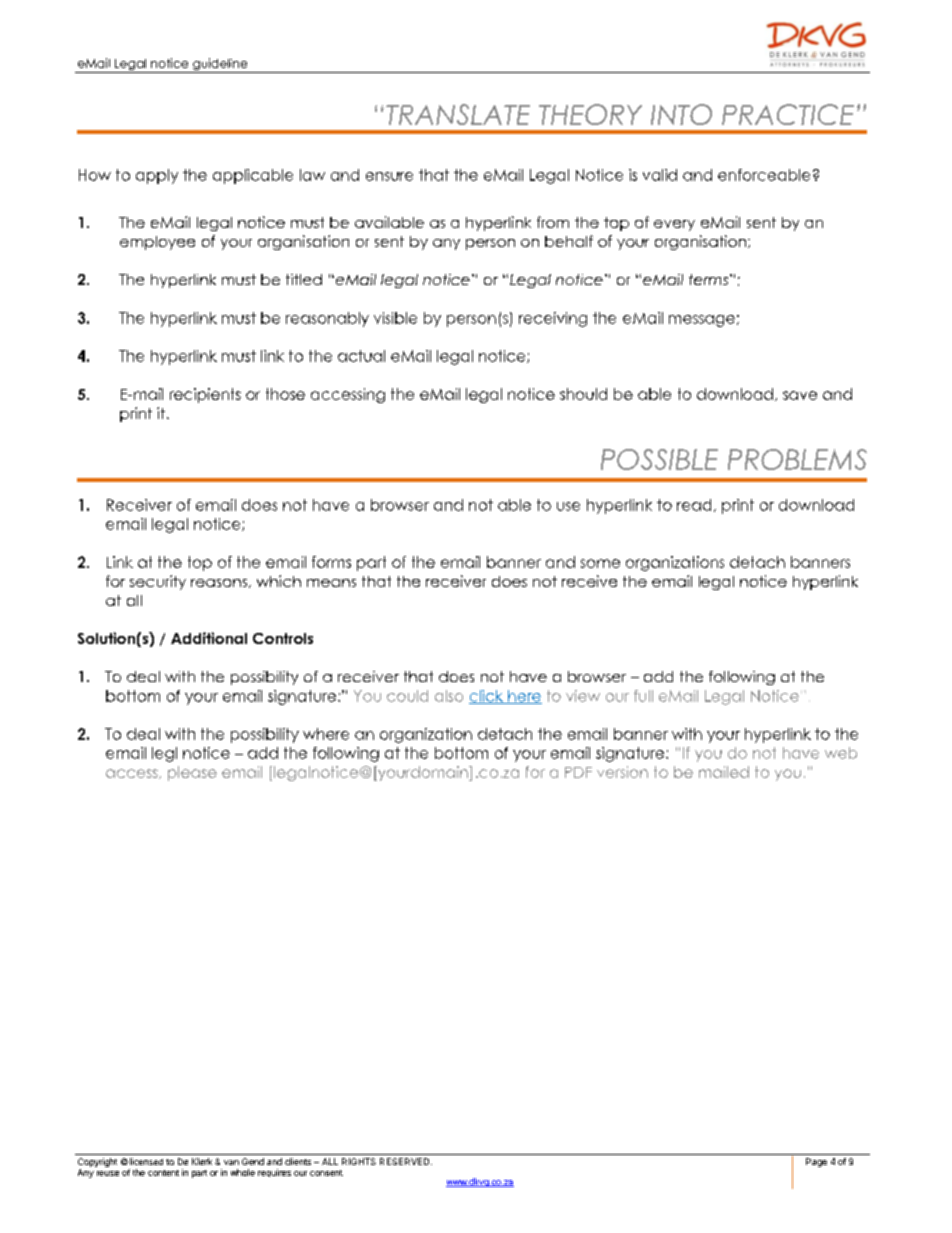  Describe the element at coordinates (643, 696) in the image. I see `full` at that location.
